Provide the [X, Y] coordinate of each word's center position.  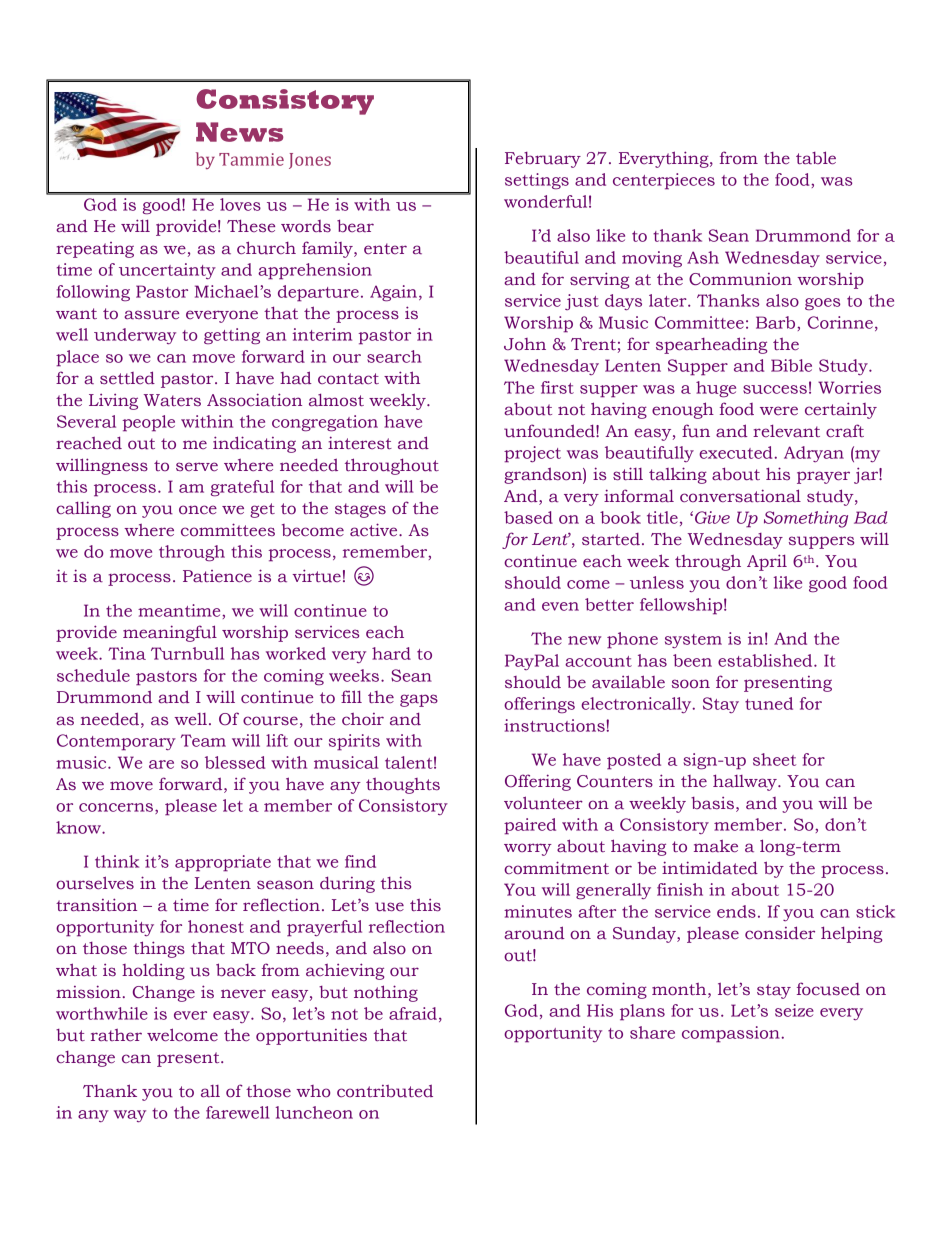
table [816, 158]
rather [116, 1035]
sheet [774, 759]
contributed [385, 1091]
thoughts [403, 786]
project [532, 454]
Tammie [251, 159]
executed [737, 452]
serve [197, 467]
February [543, 160]
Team [203, 740]
